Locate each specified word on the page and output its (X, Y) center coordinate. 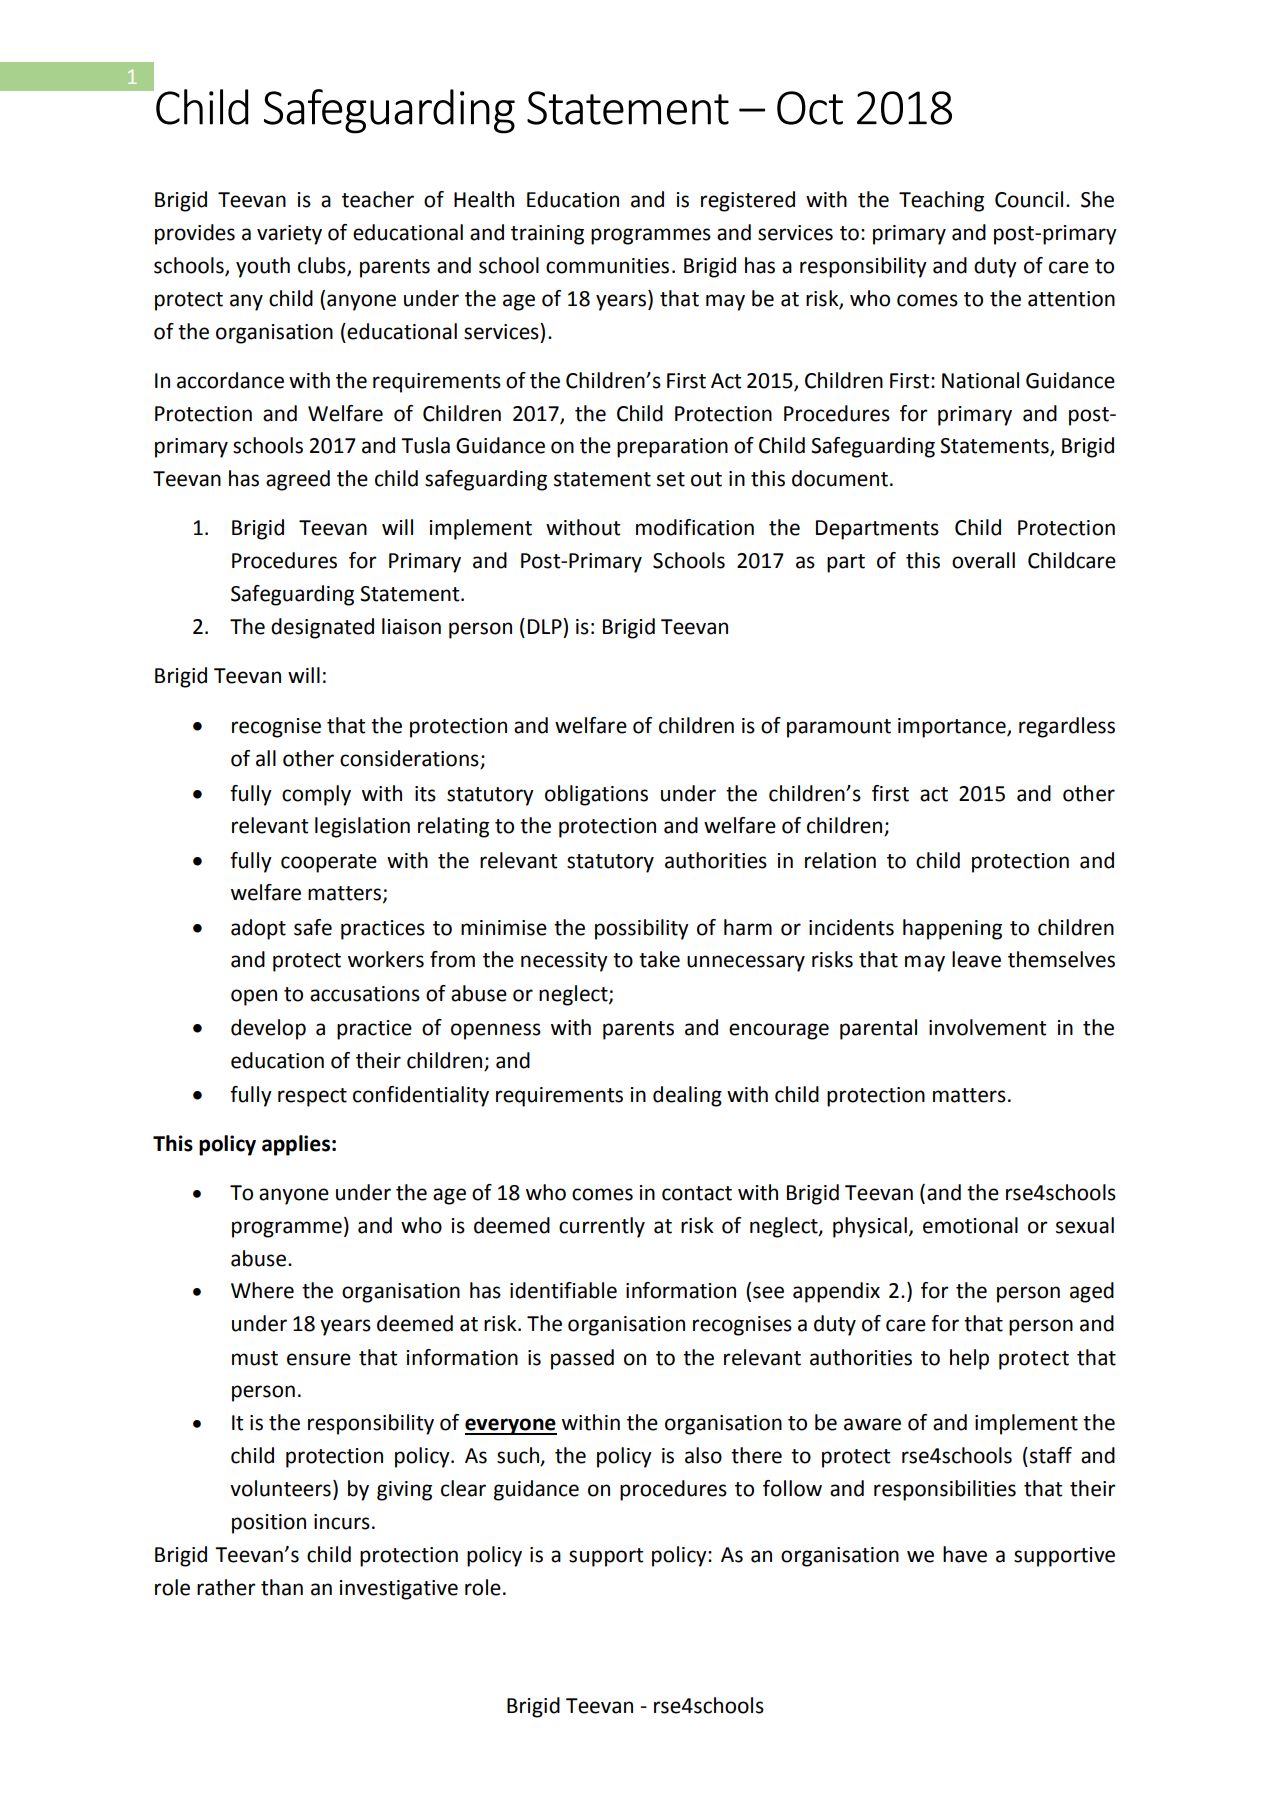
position (269, 1524)
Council (1029, 199)
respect (312, 1097)
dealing (687, 1096)
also (703, 1455)
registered (748, 201)
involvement (987, 1027)
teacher (378, 199)
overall (983, 560)
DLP (546, 626)
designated (322, 628)
